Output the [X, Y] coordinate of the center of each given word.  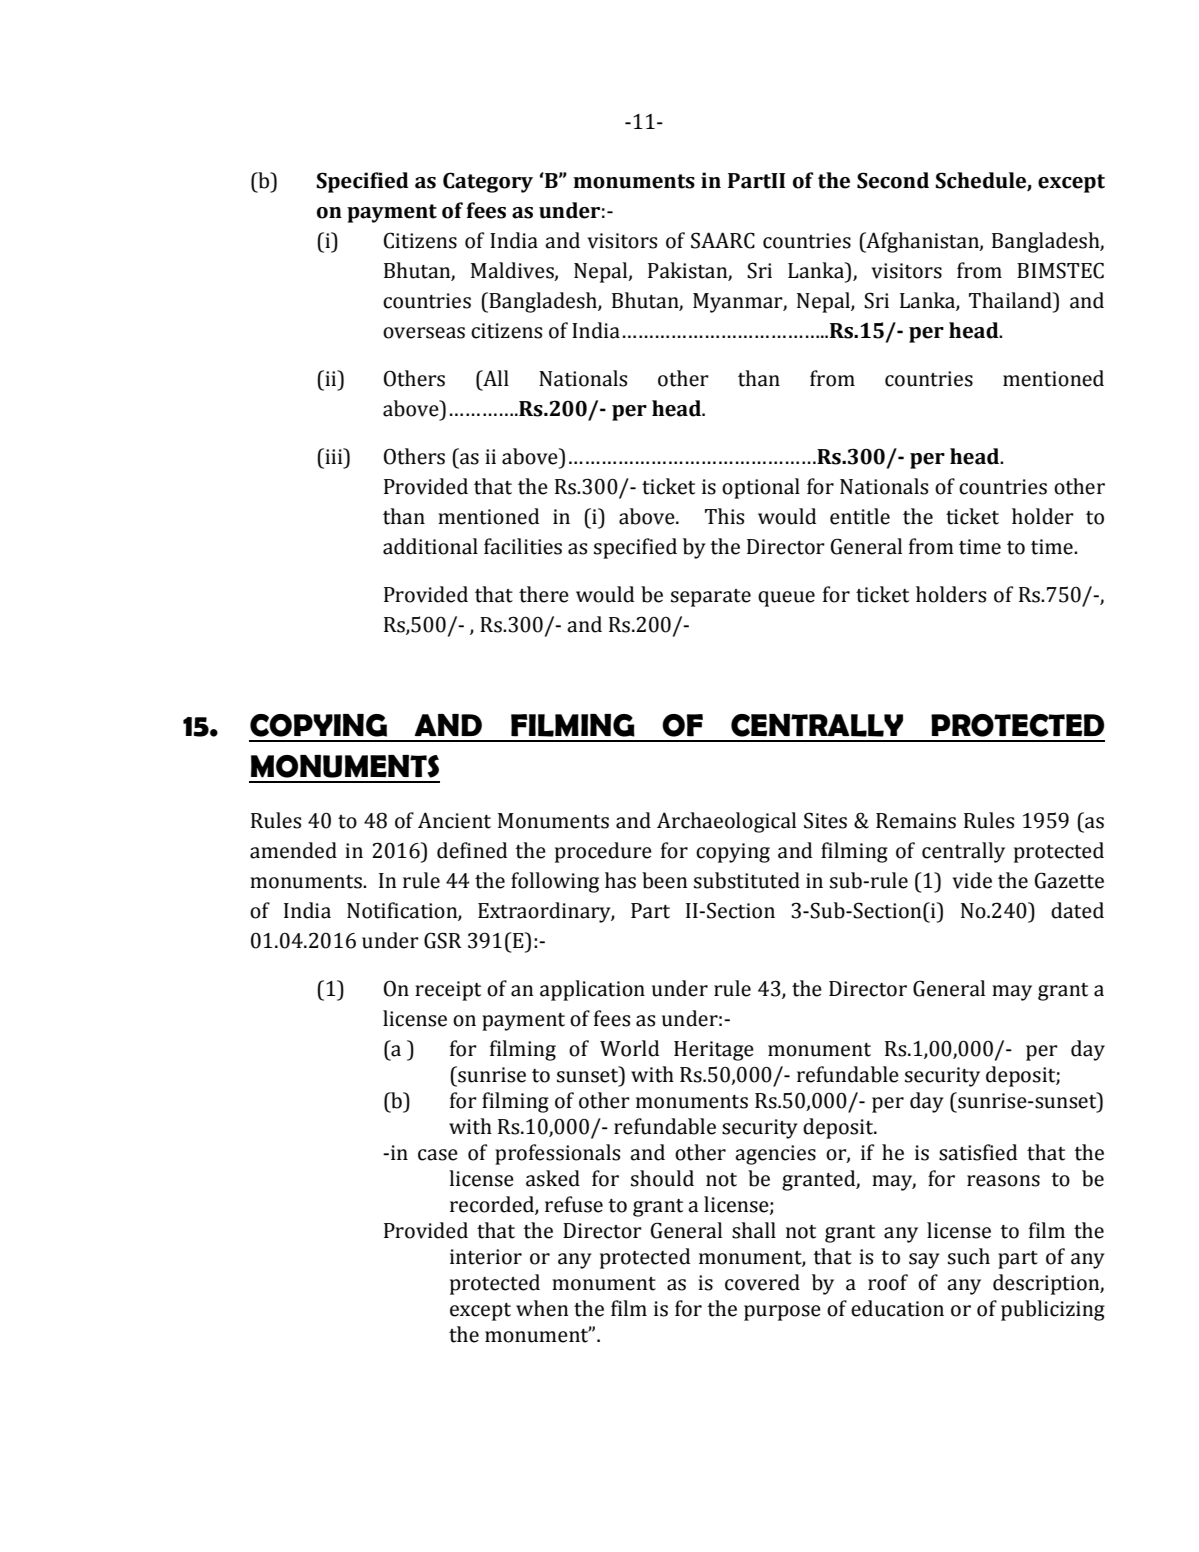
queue [786, 599]
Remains [916, 821]
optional [761, 488]
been [665, 880]
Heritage [714, 1051]
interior [486, 1257]
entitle [860, 516]
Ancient [454, 820]
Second [893, 180]
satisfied [978, 1152]
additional [430, 546]
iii [334, 456]
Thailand [1011, 300]
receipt [448, 991]
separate [711, 598]
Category [488, 182]
